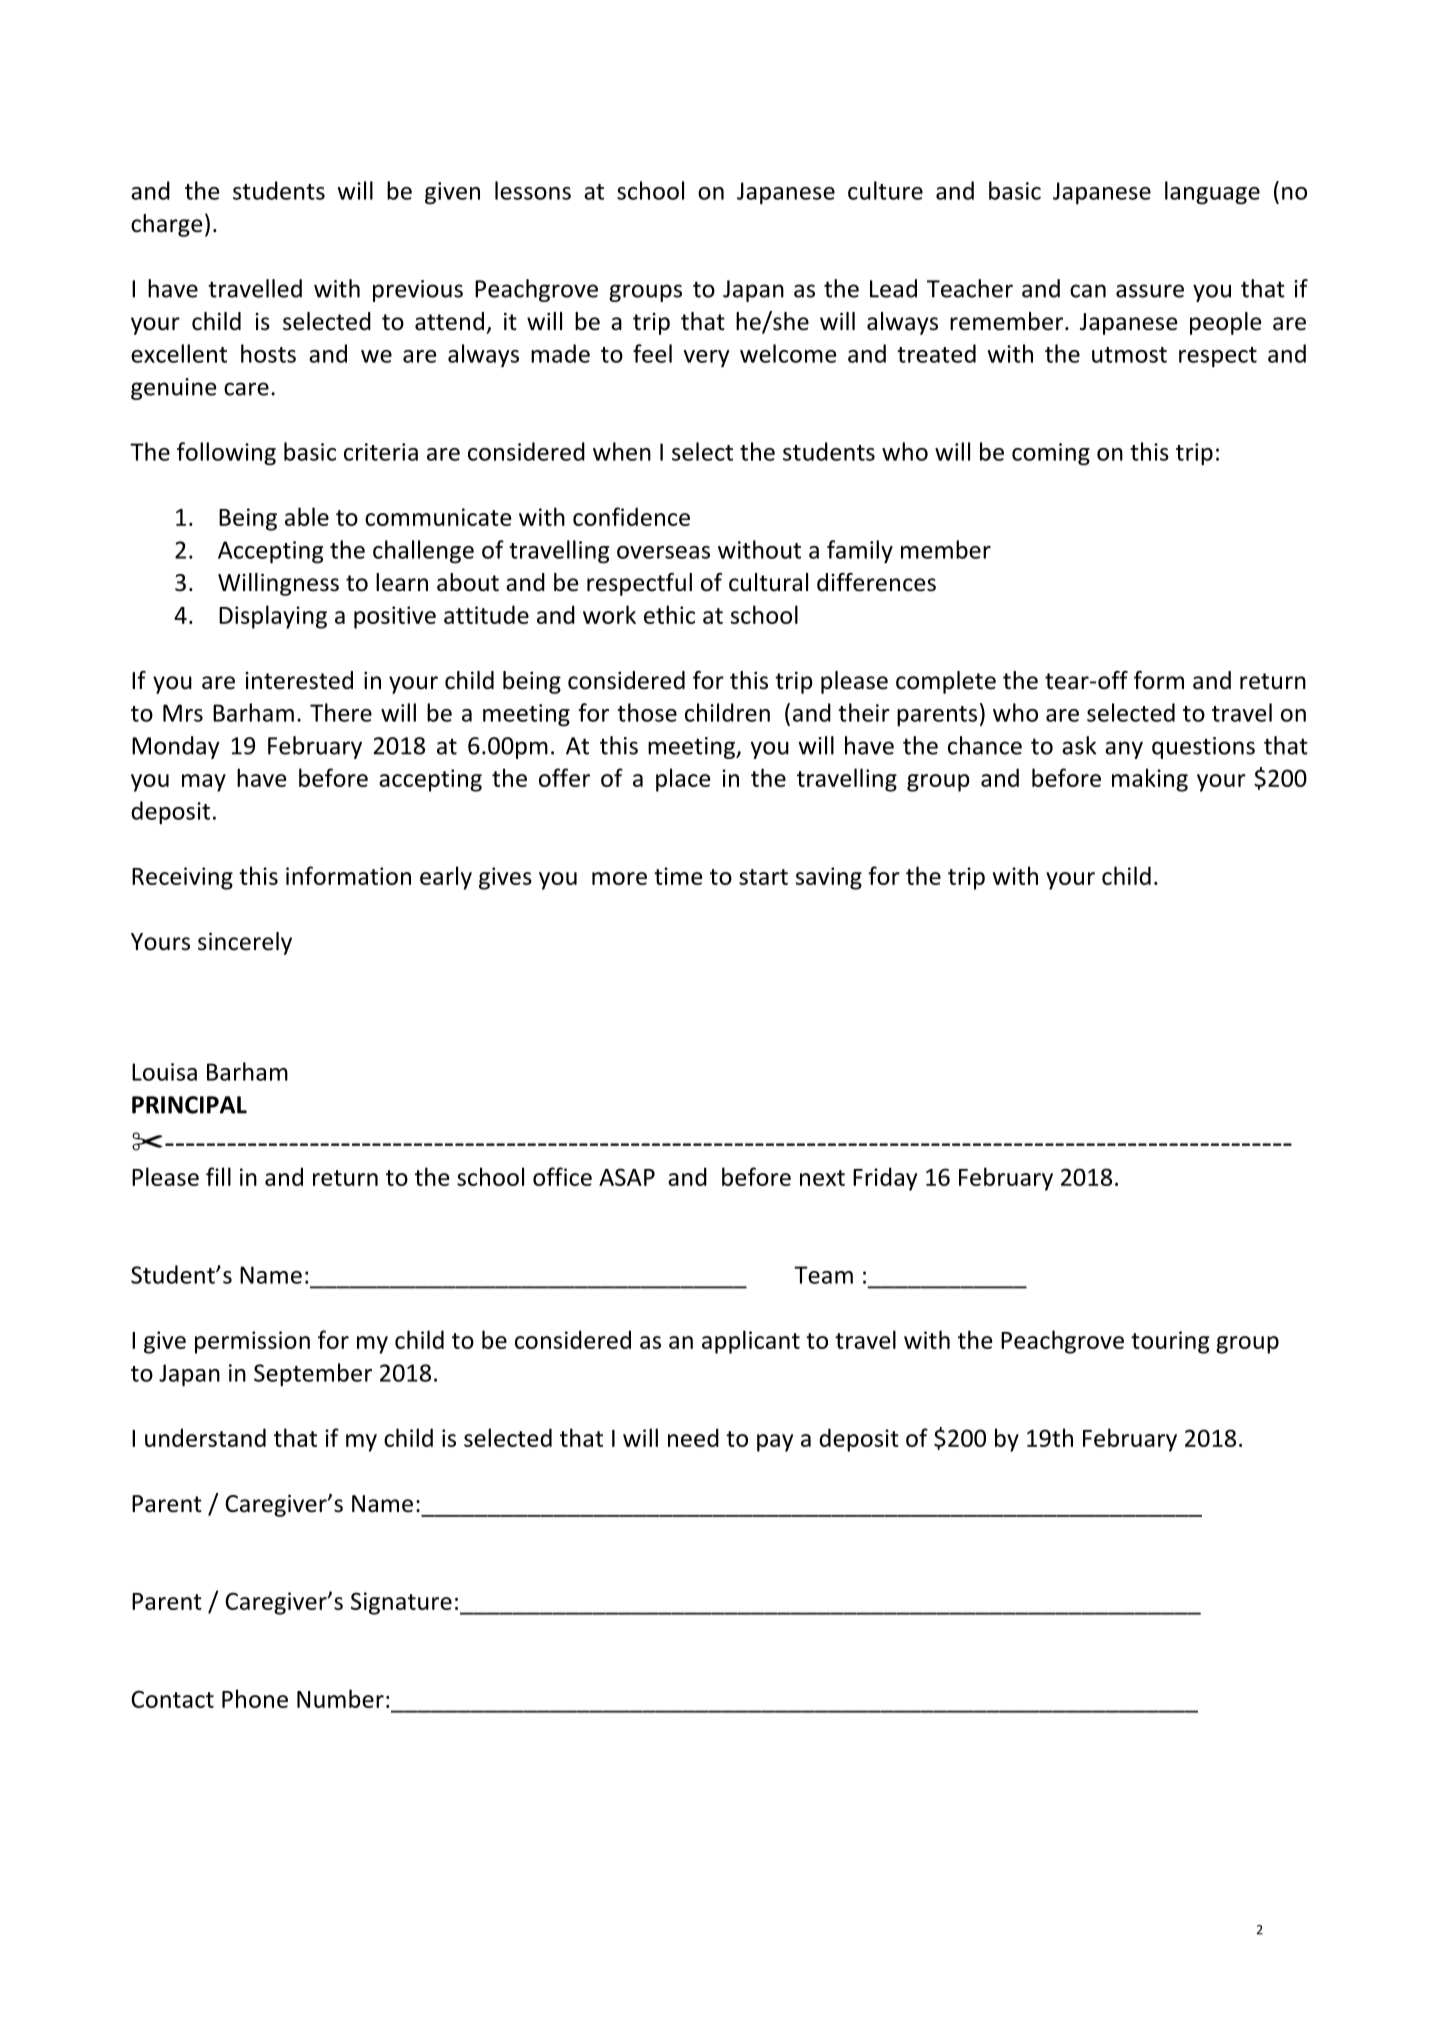 This screenshot has width=1439, height=2036. What do you see at coordinates (683, 780) in the screenshot?
I see `place` at bounding box center [683, 780].
